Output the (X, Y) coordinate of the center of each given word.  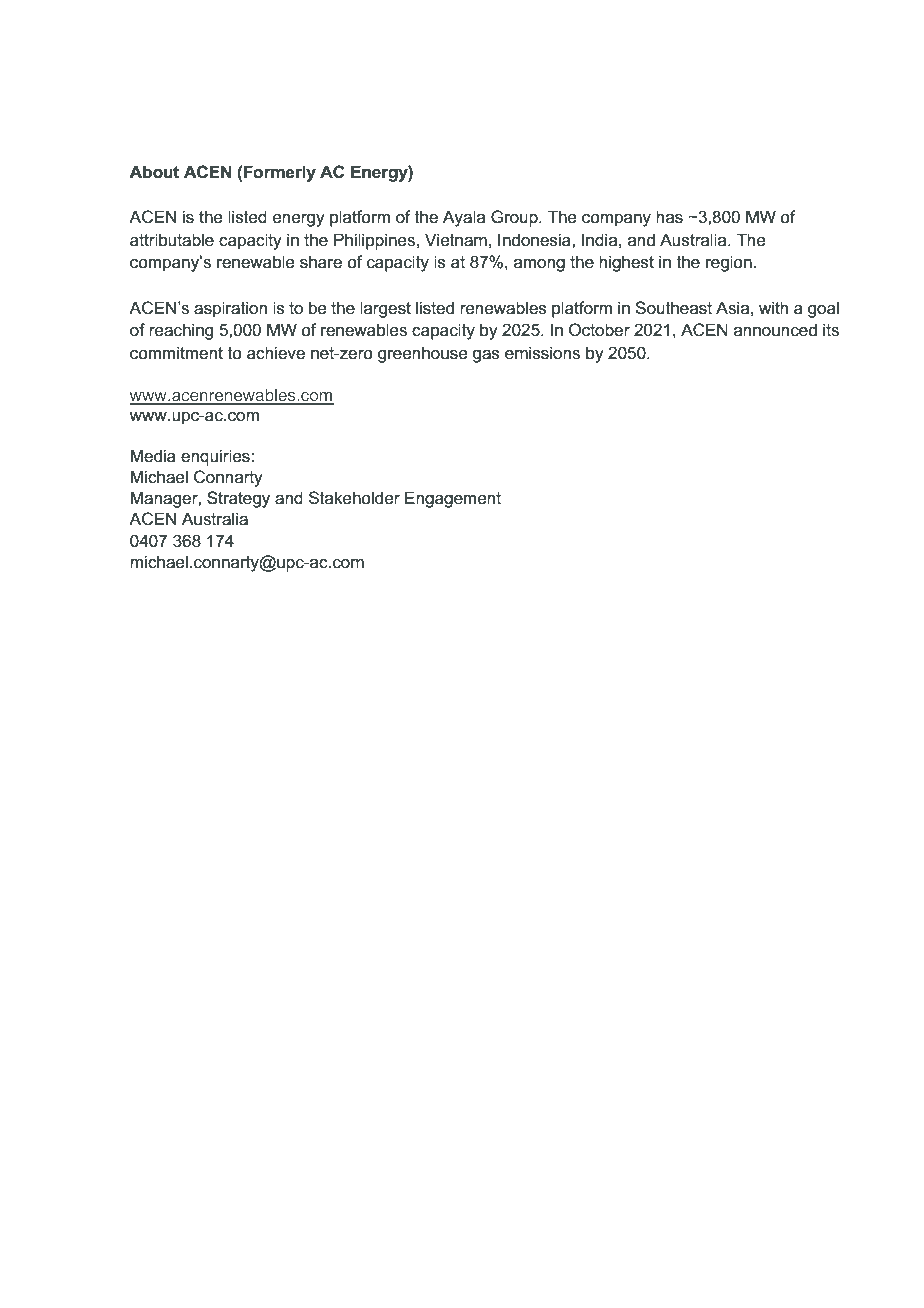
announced (775, 330)
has (669, 217)
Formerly (279, 173)
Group (515, 218)
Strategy (238, 499)
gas (486, 356)
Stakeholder (354, 498)
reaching (181, 331)
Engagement (453, 499)
